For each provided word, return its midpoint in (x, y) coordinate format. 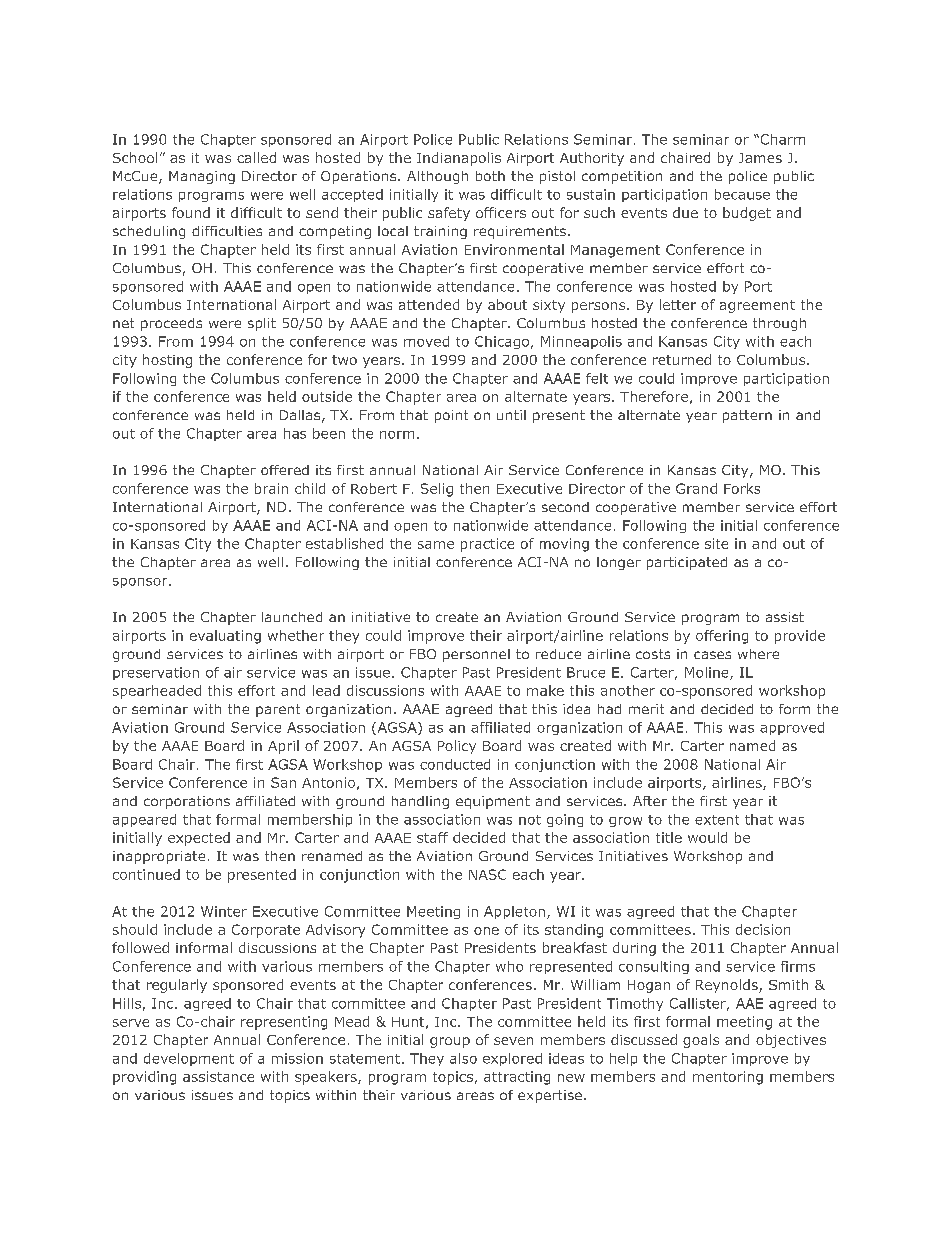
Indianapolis (459, 159)
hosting (167, 361)
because (742, 194)
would (707, 837)
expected (199, 839)
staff (432, 837)
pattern (747, 416)
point (451, 416)
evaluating (225, 637)
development (189, 1059)
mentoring (728, 1078)
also (463, 1058)
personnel (476, 655)
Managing (202, 177)
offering (722, 637)
